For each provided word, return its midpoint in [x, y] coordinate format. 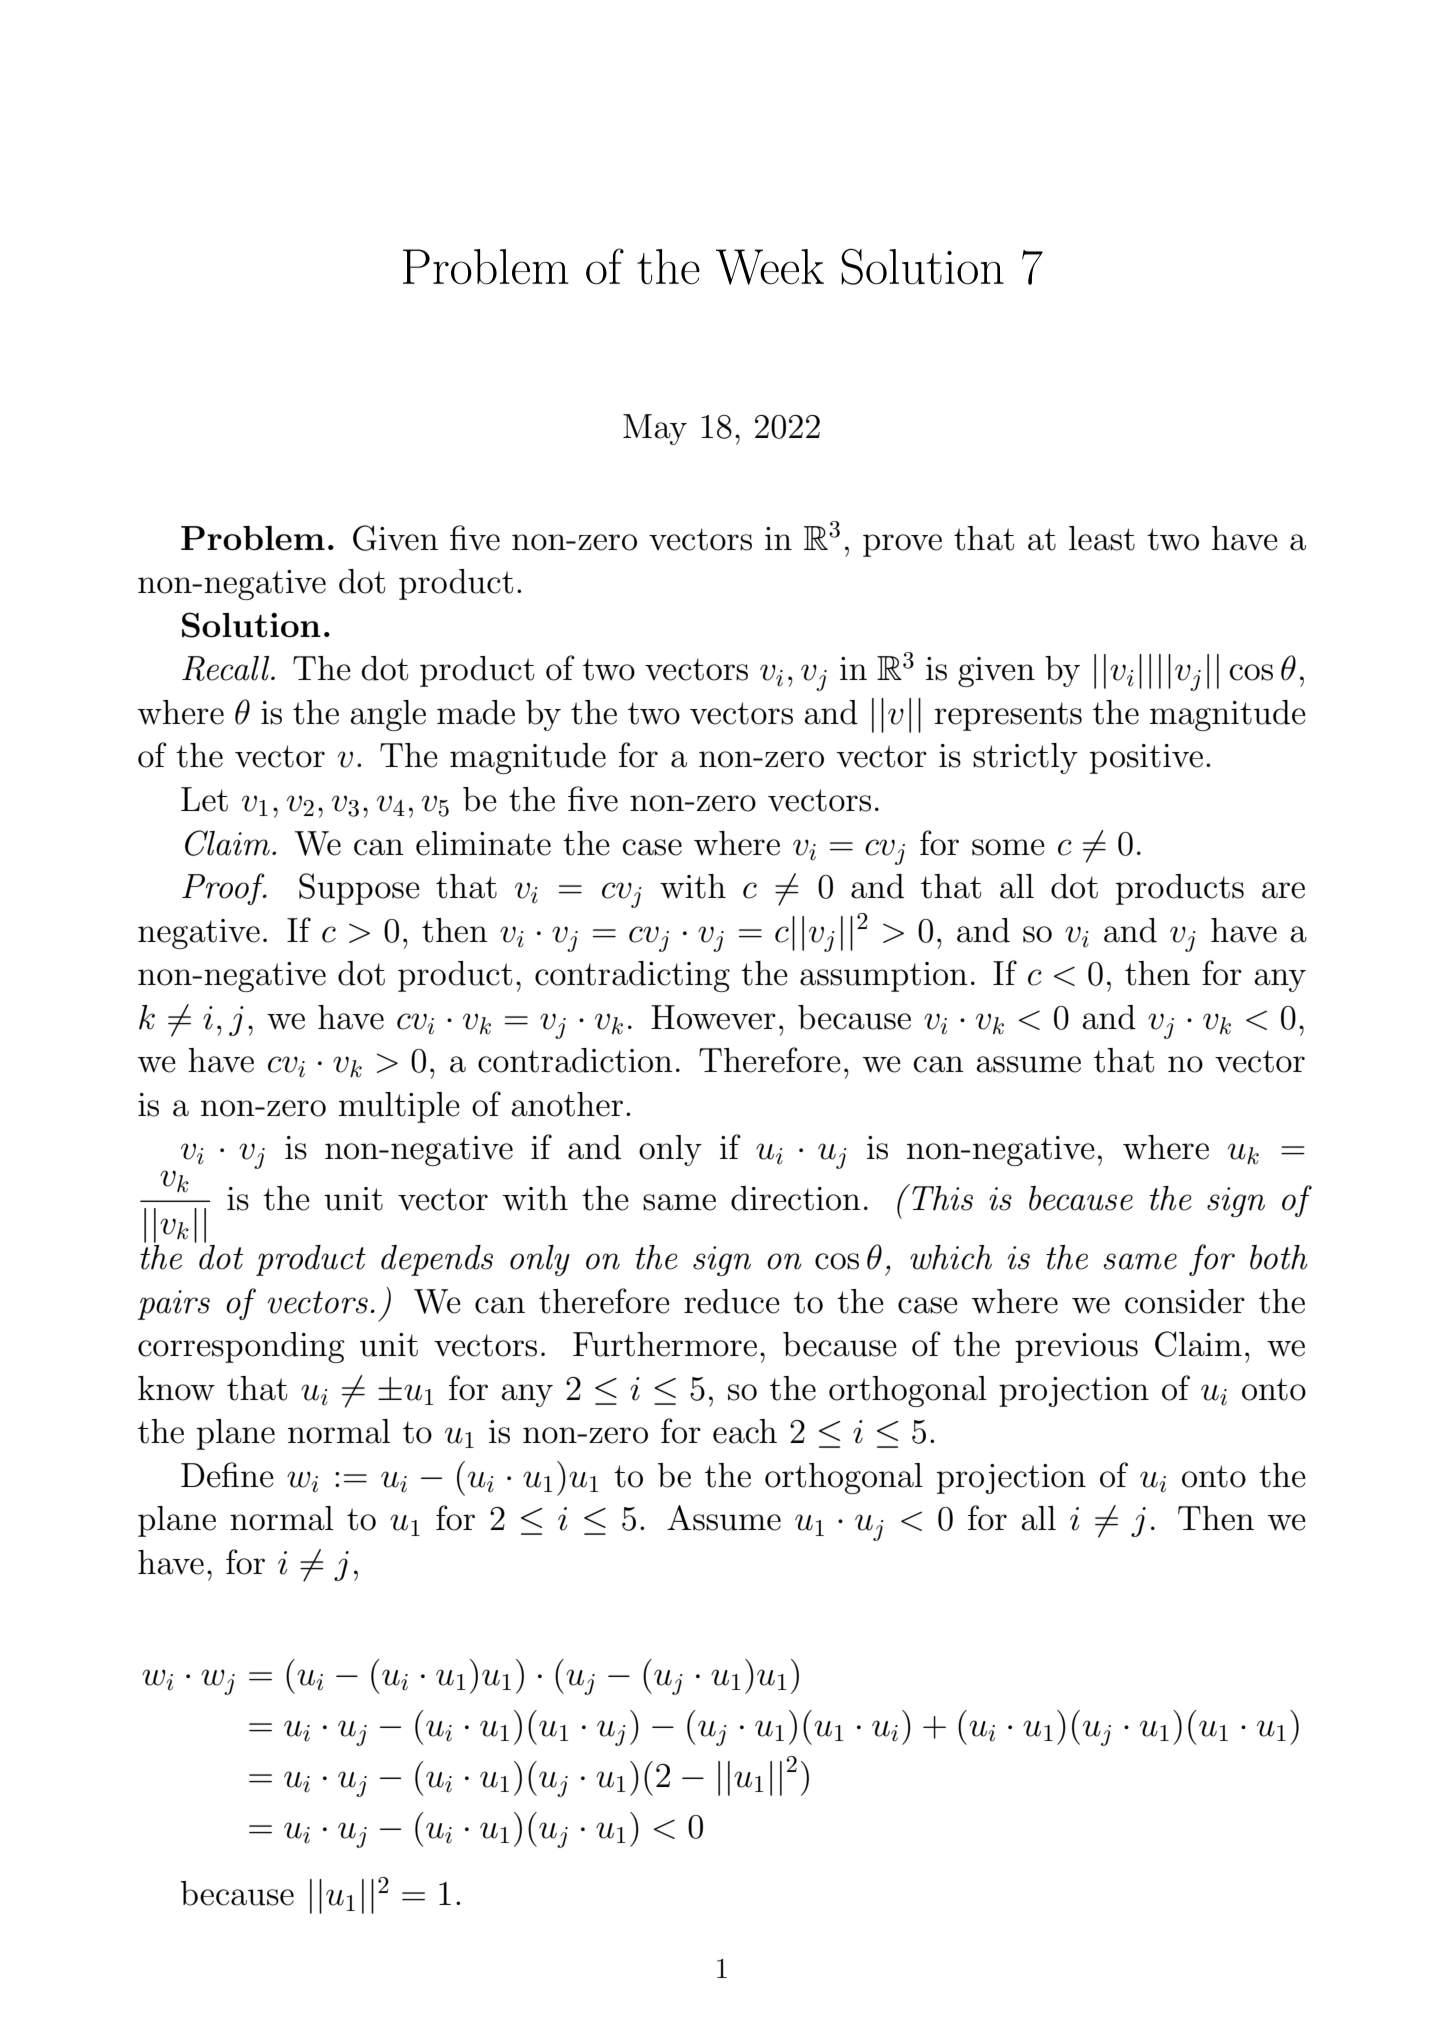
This [942, 1198]
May [655, 429]
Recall [227, 668]
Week [770, 267]
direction [796, 1198]
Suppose [359, 889]
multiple [399, 1107]
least [1102, 538]
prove [902, 545]
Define [227, 1475]
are [1283, 890]
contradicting [632, 976]
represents [1008, 716]
